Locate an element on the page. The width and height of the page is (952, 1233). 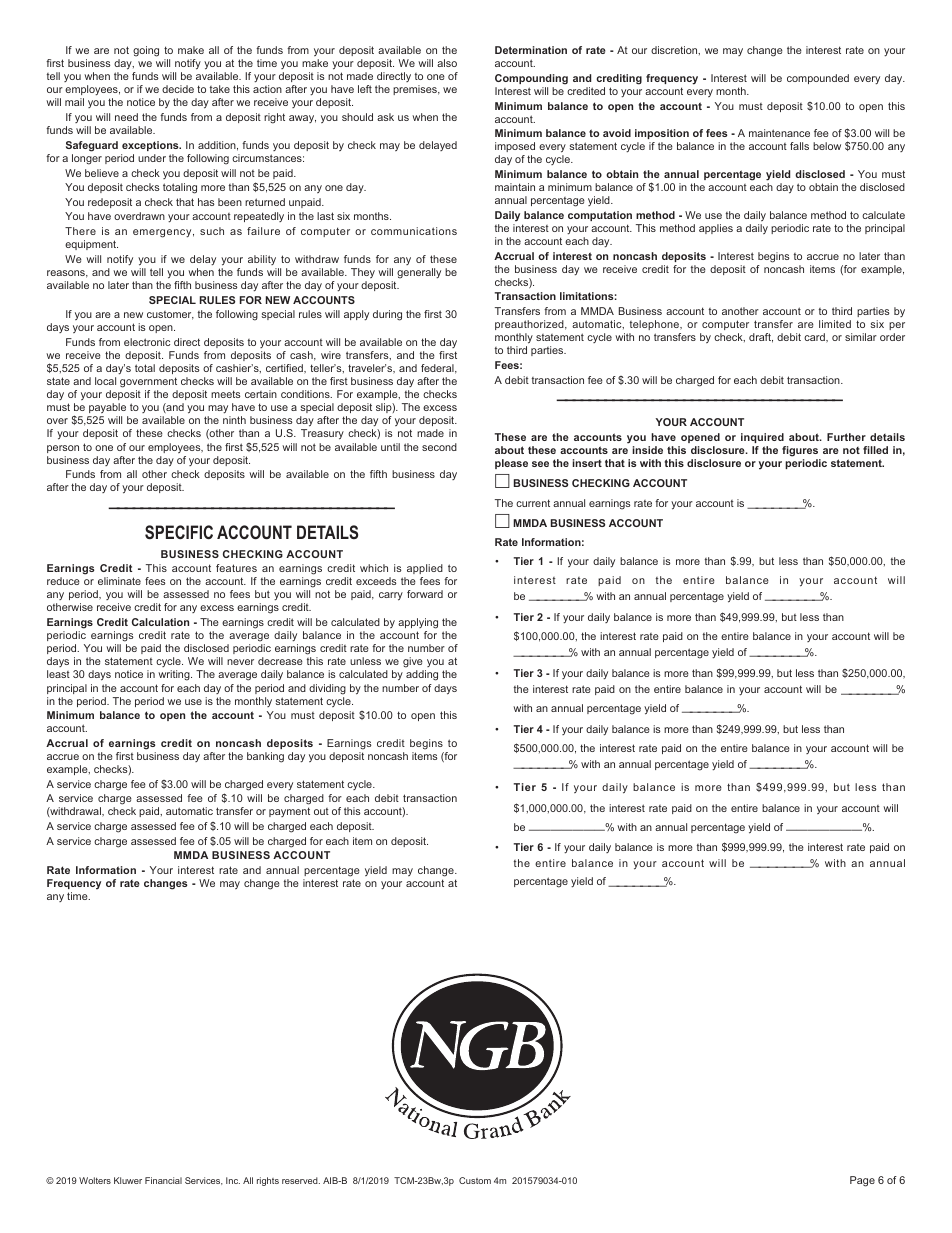
current is located at coordinates (533, 503).
